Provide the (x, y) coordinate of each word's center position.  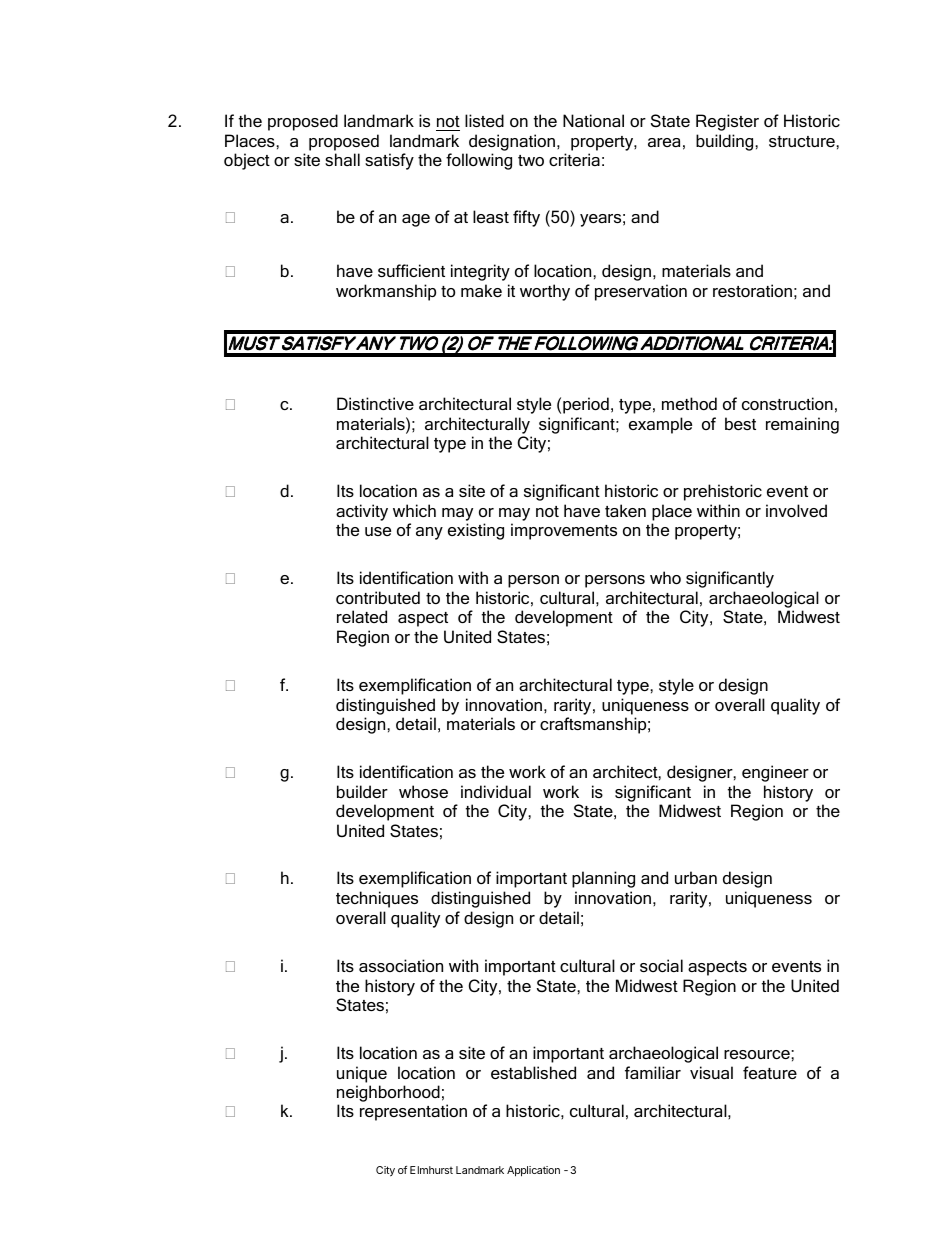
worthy (545, 292)
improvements (564, 531)
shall (342, 159)
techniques (377, 899)
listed (484, 120)
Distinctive (375, 403)
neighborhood (388, 1095)
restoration (752, 290)
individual (496, 791)
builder (362, 791)
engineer (775, 773)
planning (603, 879)
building (726, 142)
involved (796, 510)
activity (362, 512)
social (661, 965)
